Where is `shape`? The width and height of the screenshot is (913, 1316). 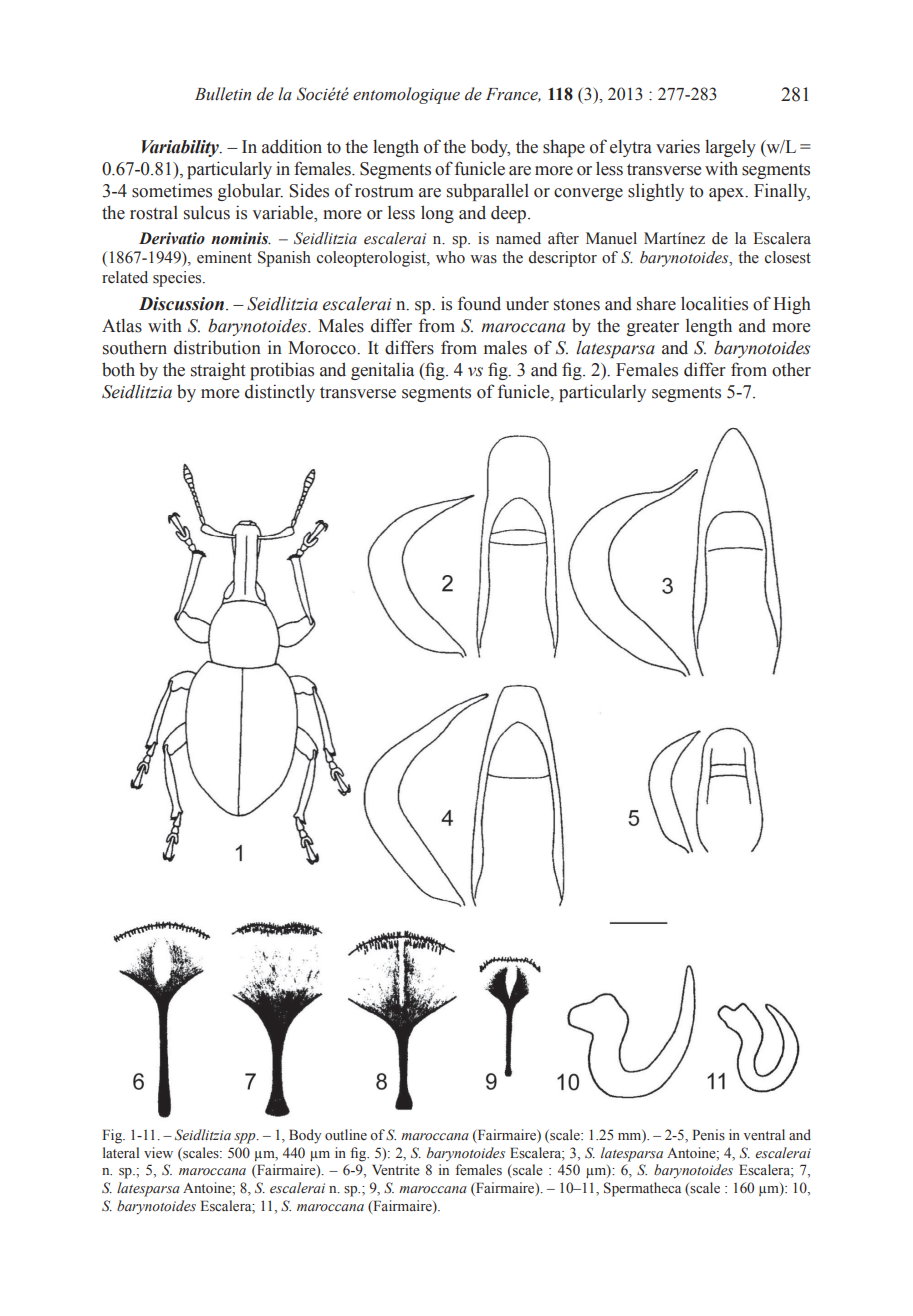
shape is located at coordinates (564, 148).
